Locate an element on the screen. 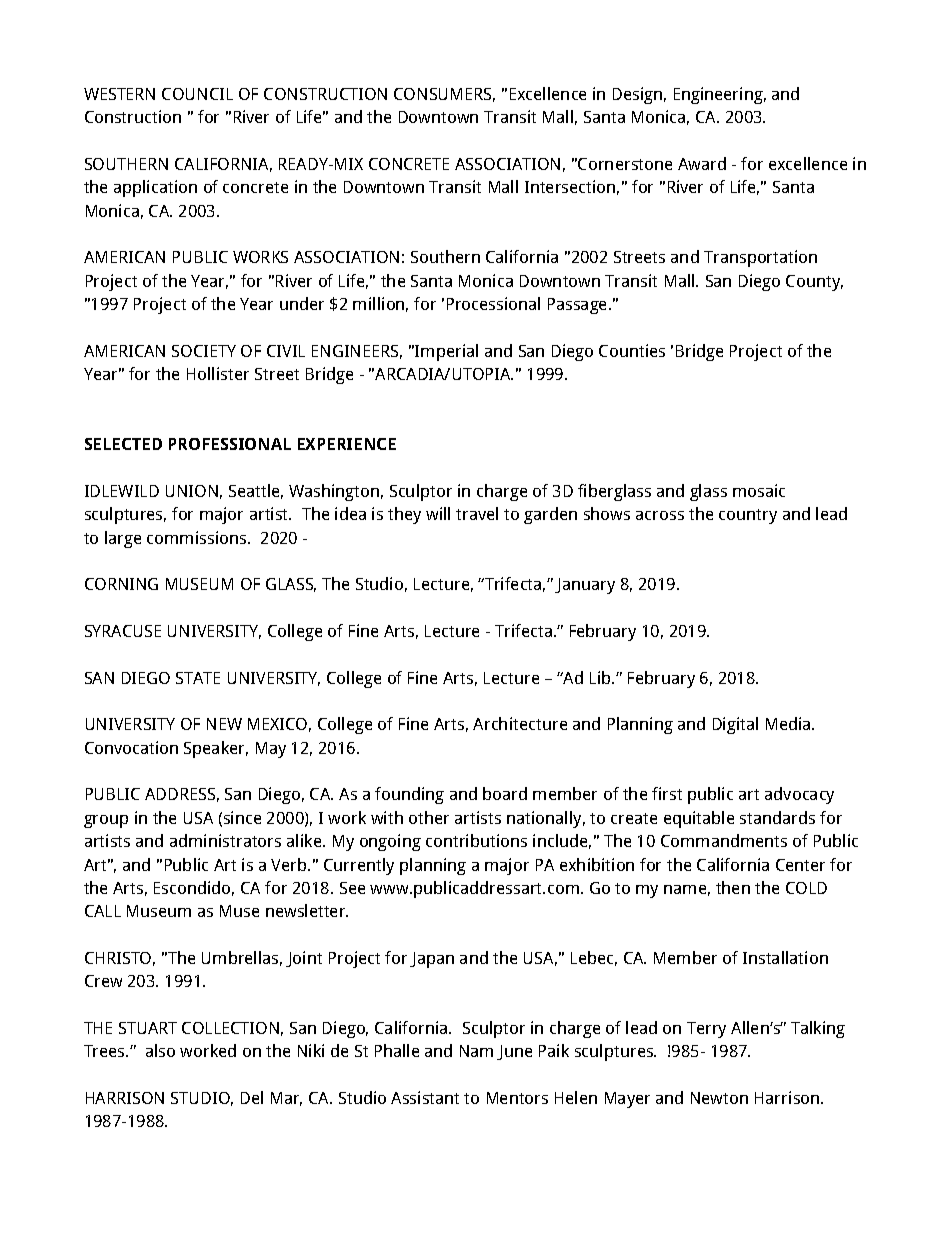  Speaker is located at coordinates (216, 749).
